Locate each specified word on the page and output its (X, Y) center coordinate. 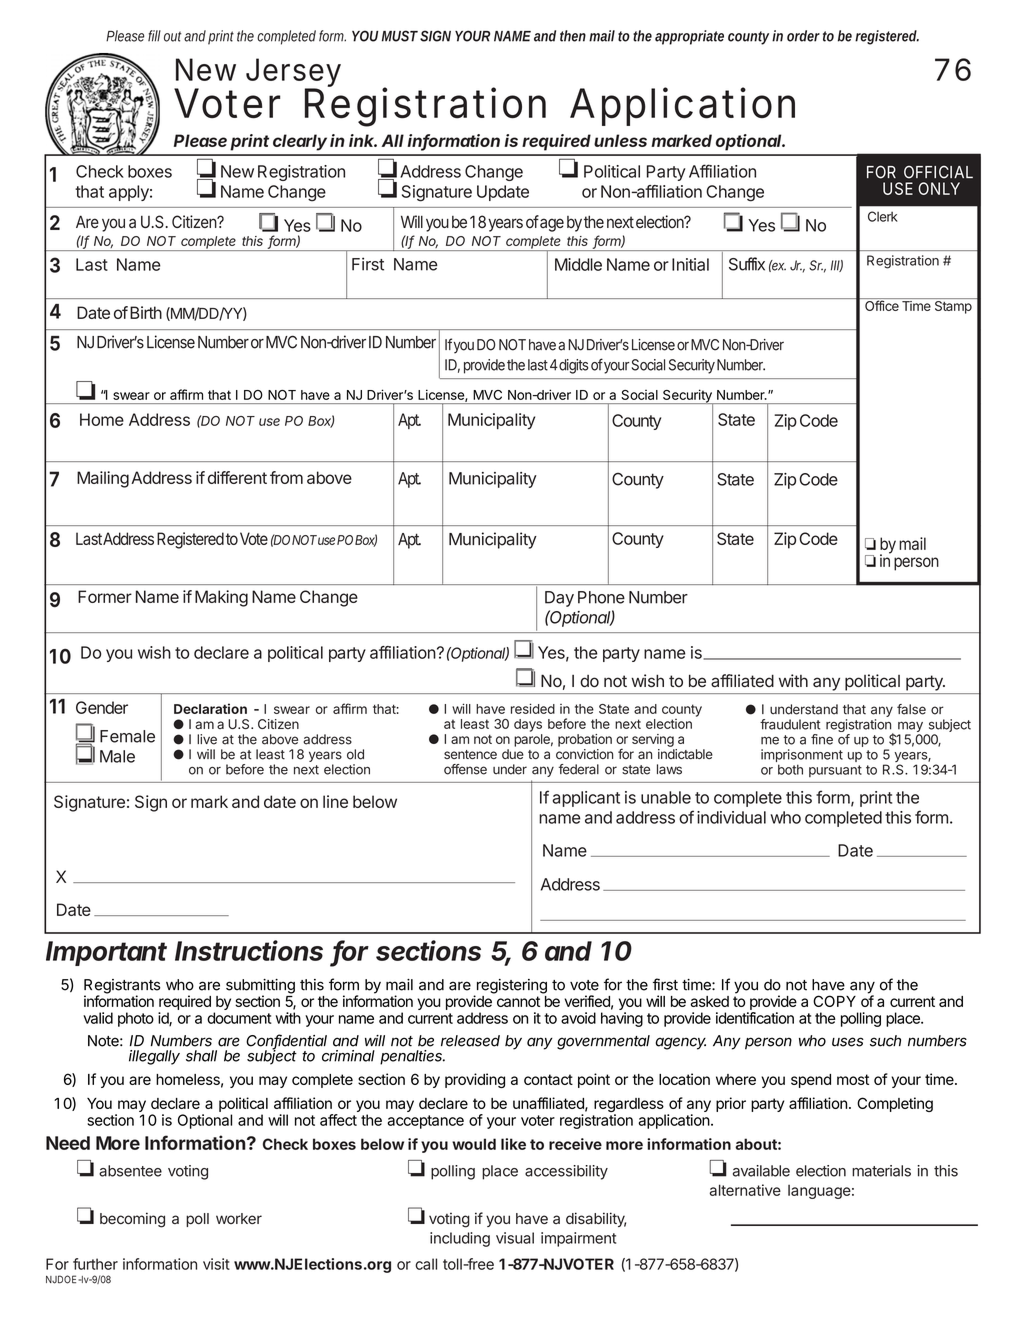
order (803, 36)
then (573, 36)
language (819, 1192)
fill (154, 36)
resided (533, 708)
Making (221, 598)
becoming (132, 1220)
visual (515, 1238)
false (911, 709)
